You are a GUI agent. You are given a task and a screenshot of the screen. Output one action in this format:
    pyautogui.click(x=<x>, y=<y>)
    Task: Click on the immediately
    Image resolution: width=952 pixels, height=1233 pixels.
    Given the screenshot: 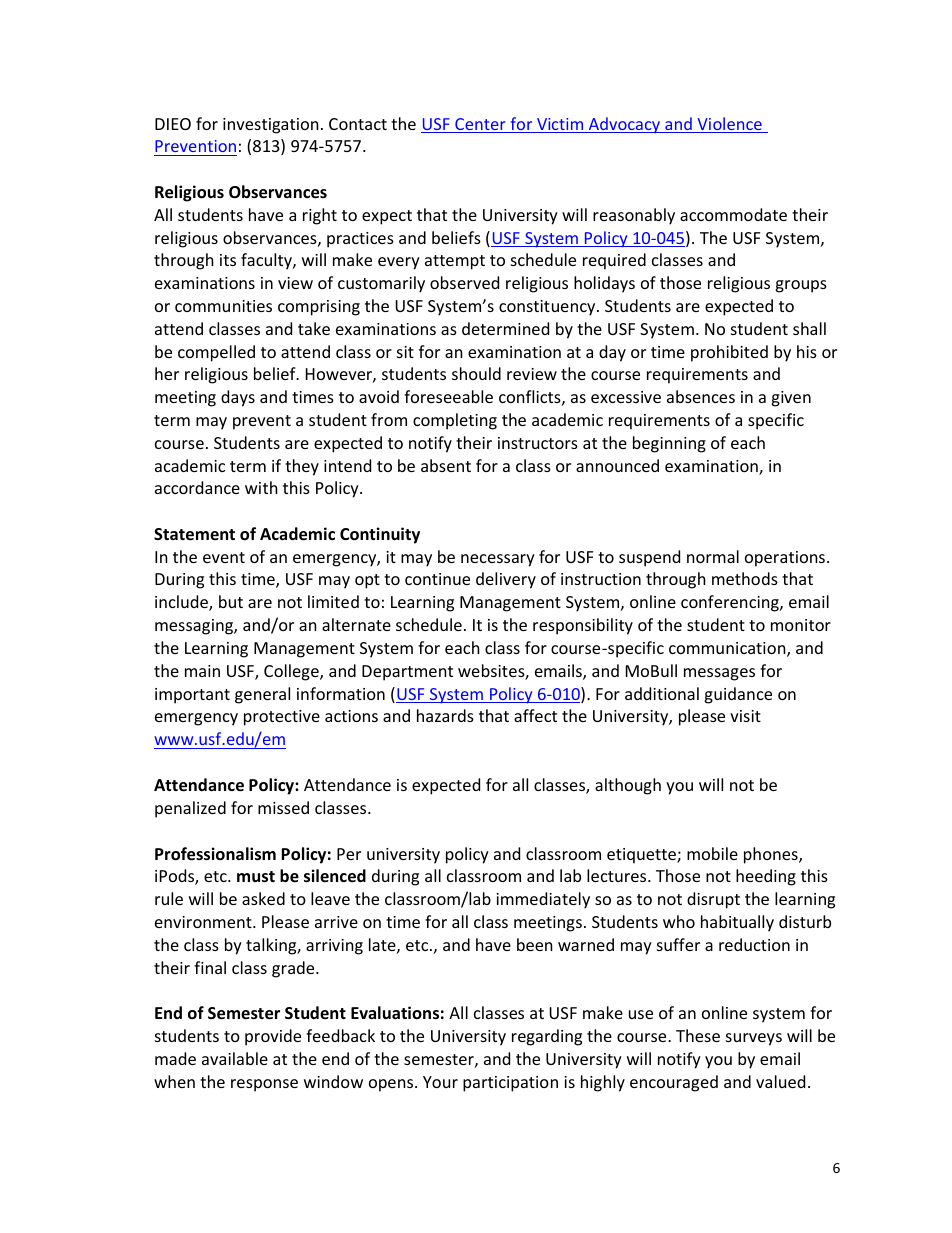 What is the action you would take?
    pyautogui.click(x=543, y=900)
